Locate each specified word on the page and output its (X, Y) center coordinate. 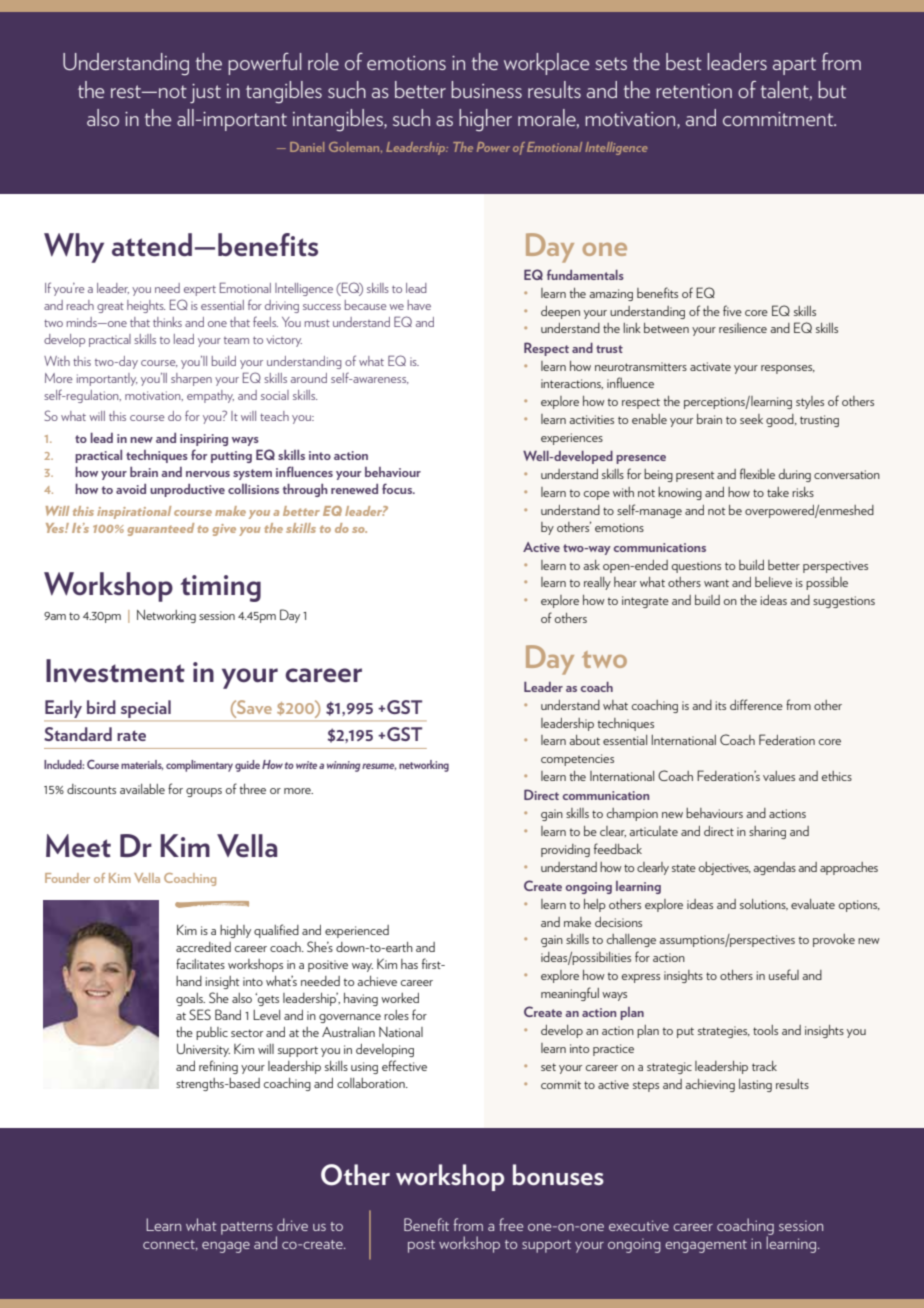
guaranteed (160, 529)
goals (190, 999)
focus (398, 488)
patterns (247, 1228)
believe (773, 582)
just (205, 93)
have (419, 305)
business (486, 89)
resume (379, 766)
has (409, 964)
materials (142, 765)
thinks (167, 322)
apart (794, 66)
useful (784, 974)
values (779, 776)
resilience (743, 328)
